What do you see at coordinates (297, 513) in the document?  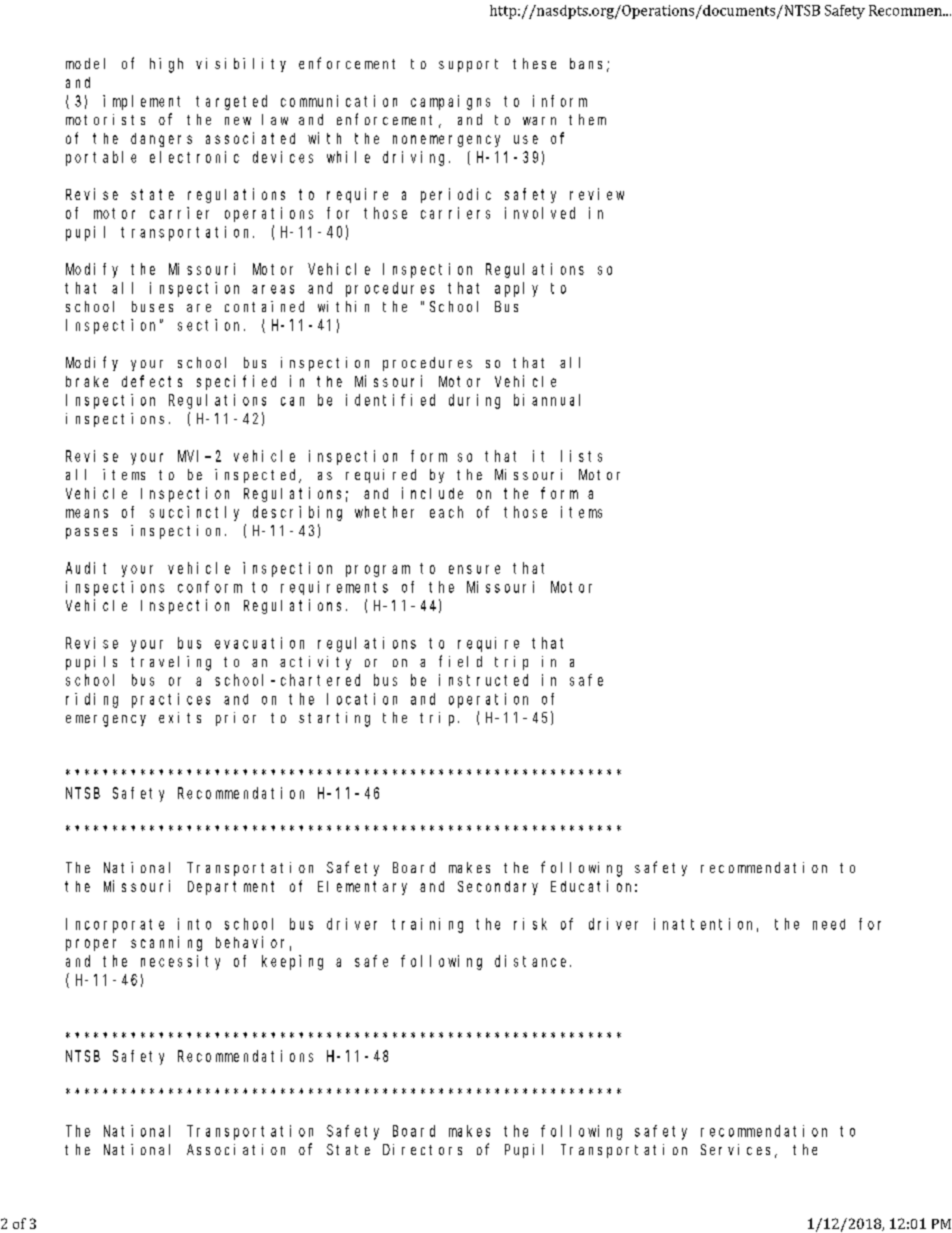 I see `describing` at bounding box center [297, 513].
